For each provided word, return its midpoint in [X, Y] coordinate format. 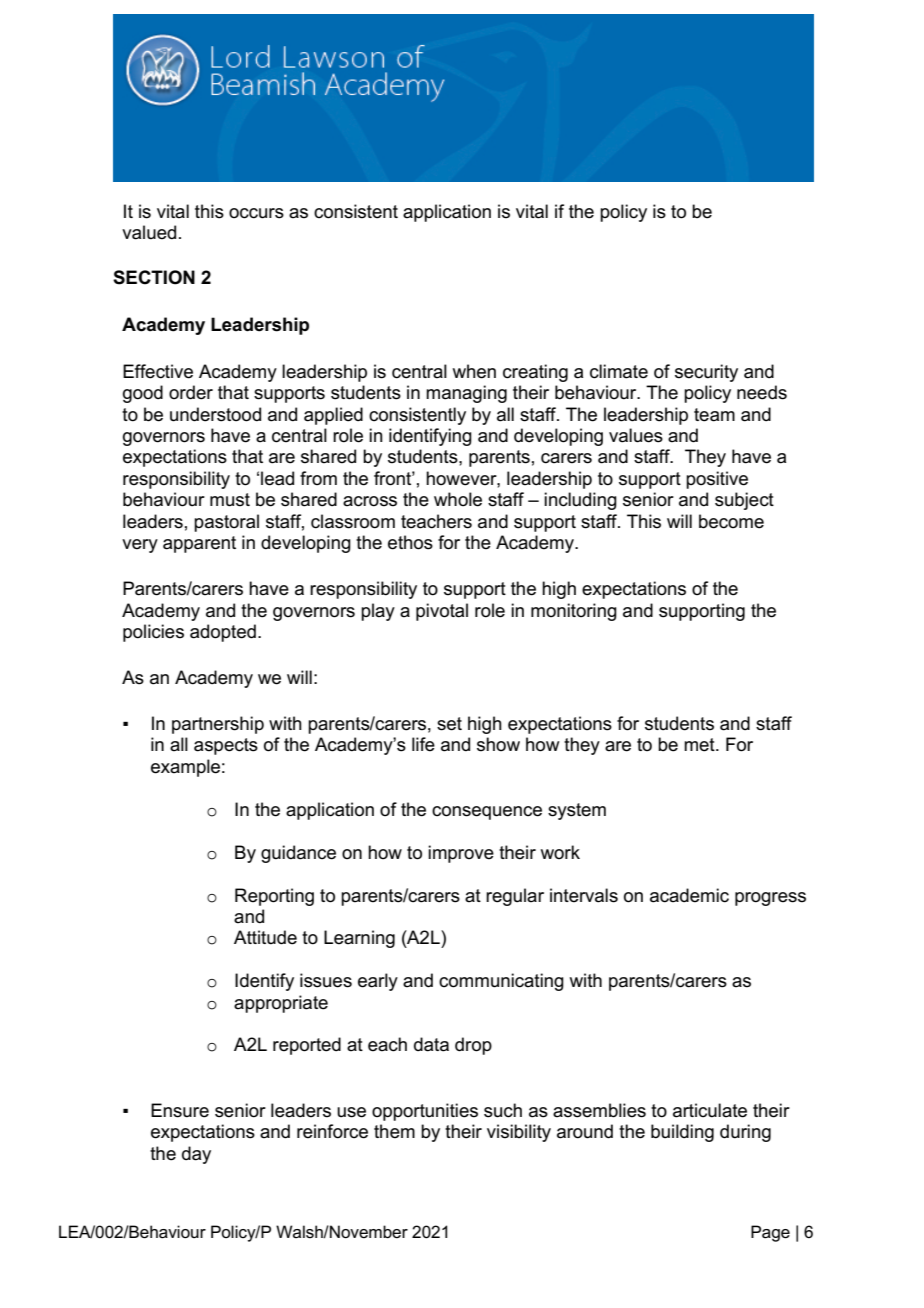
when [474, 371]
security [706, 373]
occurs [256, 213]
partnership [218, 725]
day [196, 1155]
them [394, 1131]
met [700, 745]
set [449, 724]
